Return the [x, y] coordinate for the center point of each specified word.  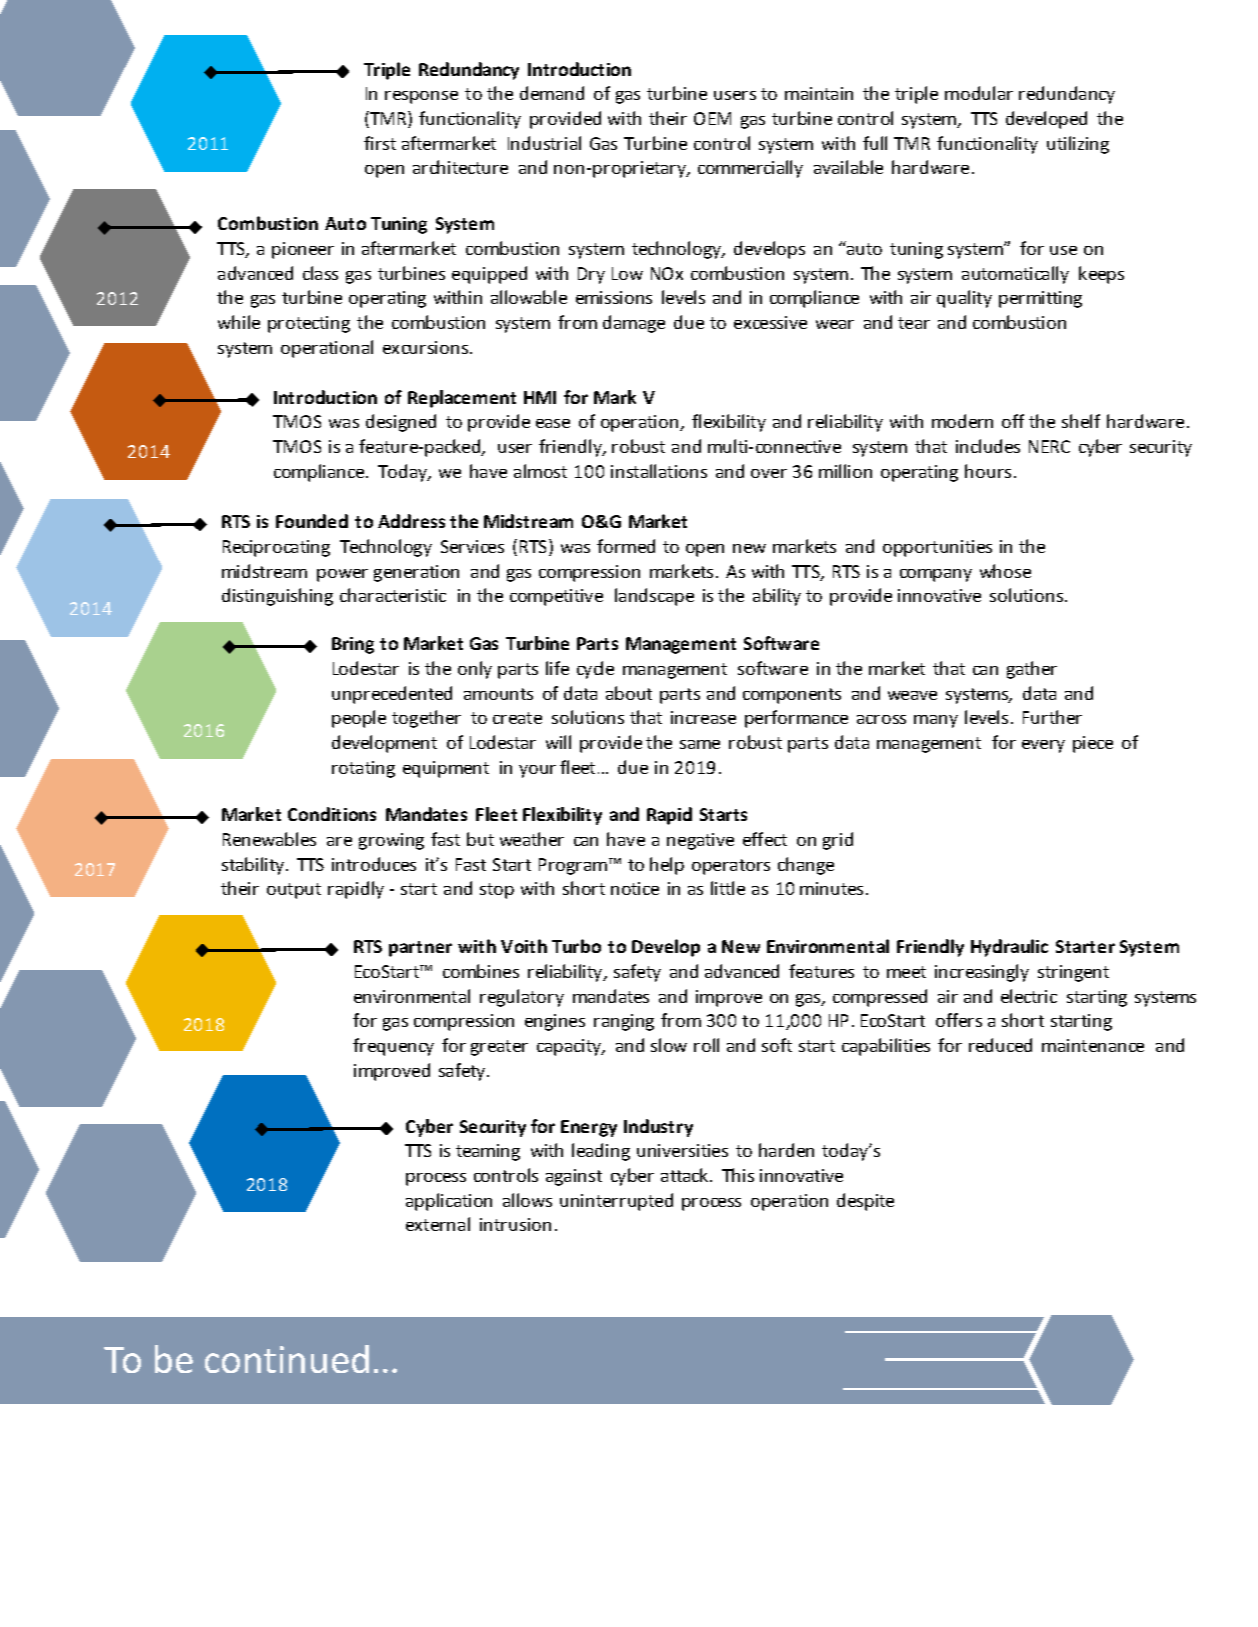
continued [287, 1359]
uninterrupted [616, 1202]
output [294, 891]
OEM [712, 118]
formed [626, 546]
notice [635, 888]
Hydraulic [1009, 948]
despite [865, 1202]
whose [1005, 571]
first [380, 143]
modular [979, 93]
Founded [312, 521]
